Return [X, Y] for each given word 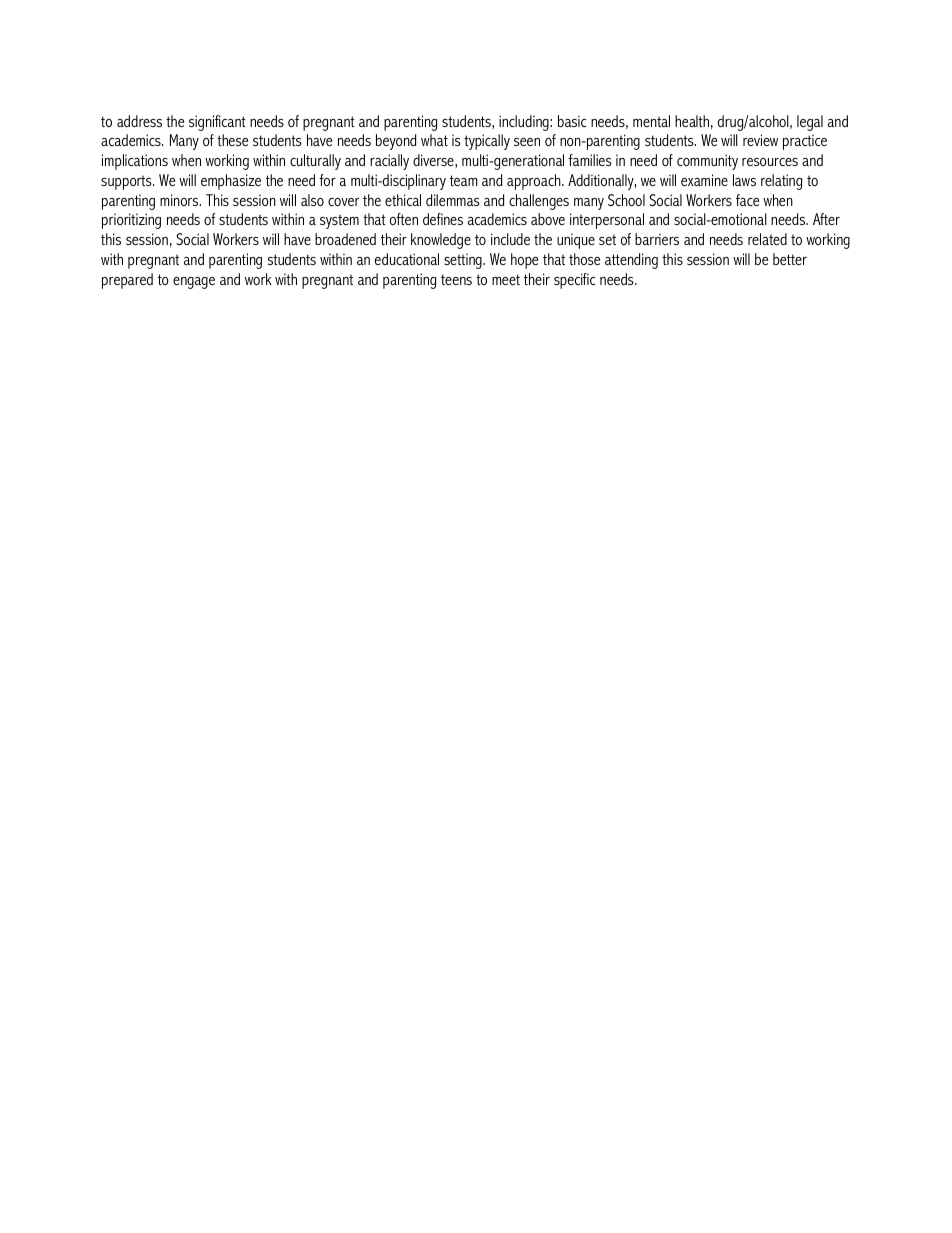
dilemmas [453, 200]
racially [389, 162]
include [510, 239]
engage [194, 283]
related [767, 239]
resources [770, 162]
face [747, 200]
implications [135, 162]
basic [572, 121]
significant [217, 123]
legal [810, 123]
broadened [345, 239]
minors [180, 200]
